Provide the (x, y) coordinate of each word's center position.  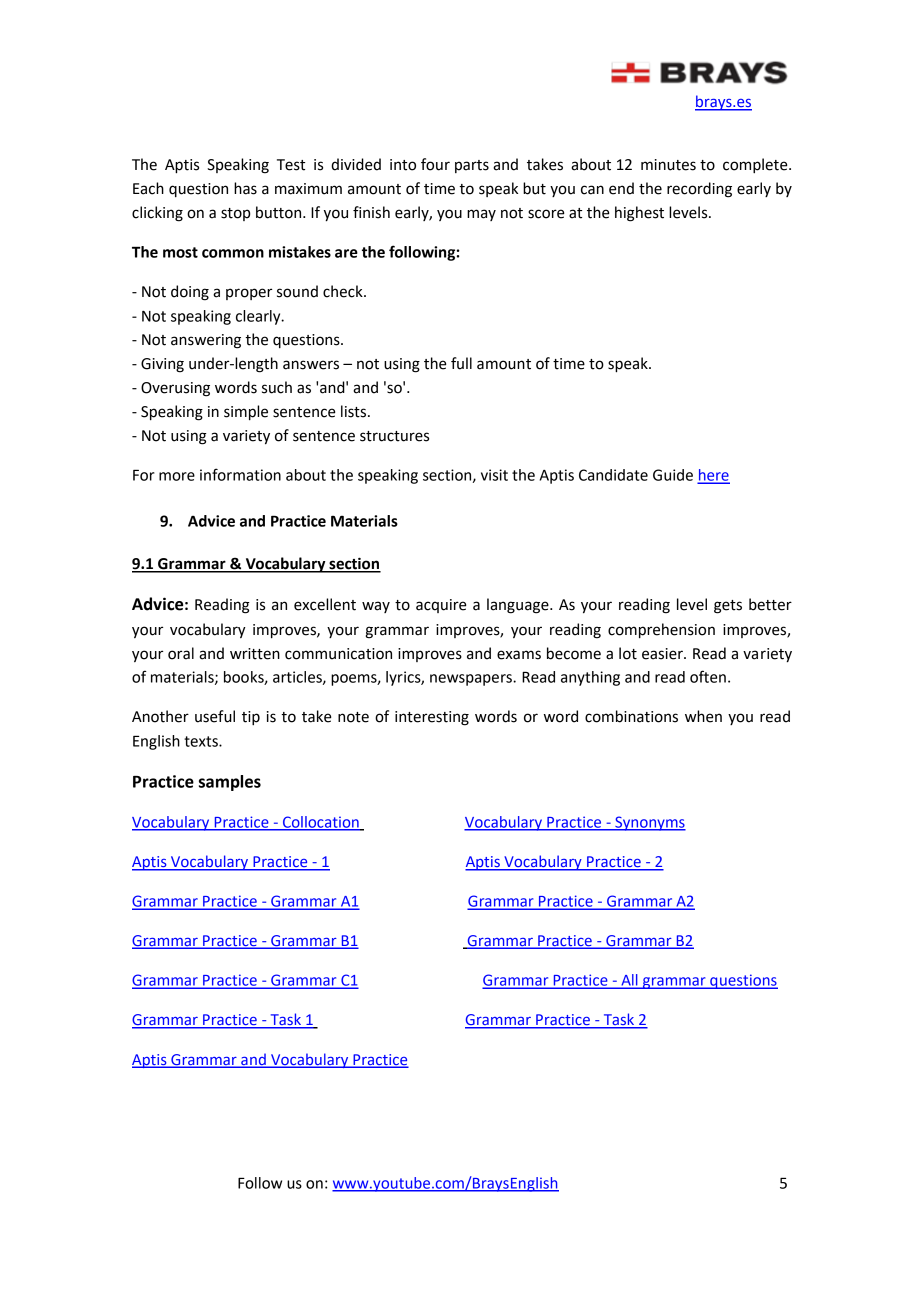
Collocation (321, 823)
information (240, 474)
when (703, 716)
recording (699, 190)
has (245, 188)
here (714, 476)
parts (472, 166)
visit (494, 475)
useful (215, 716)
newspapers (472, 680)
